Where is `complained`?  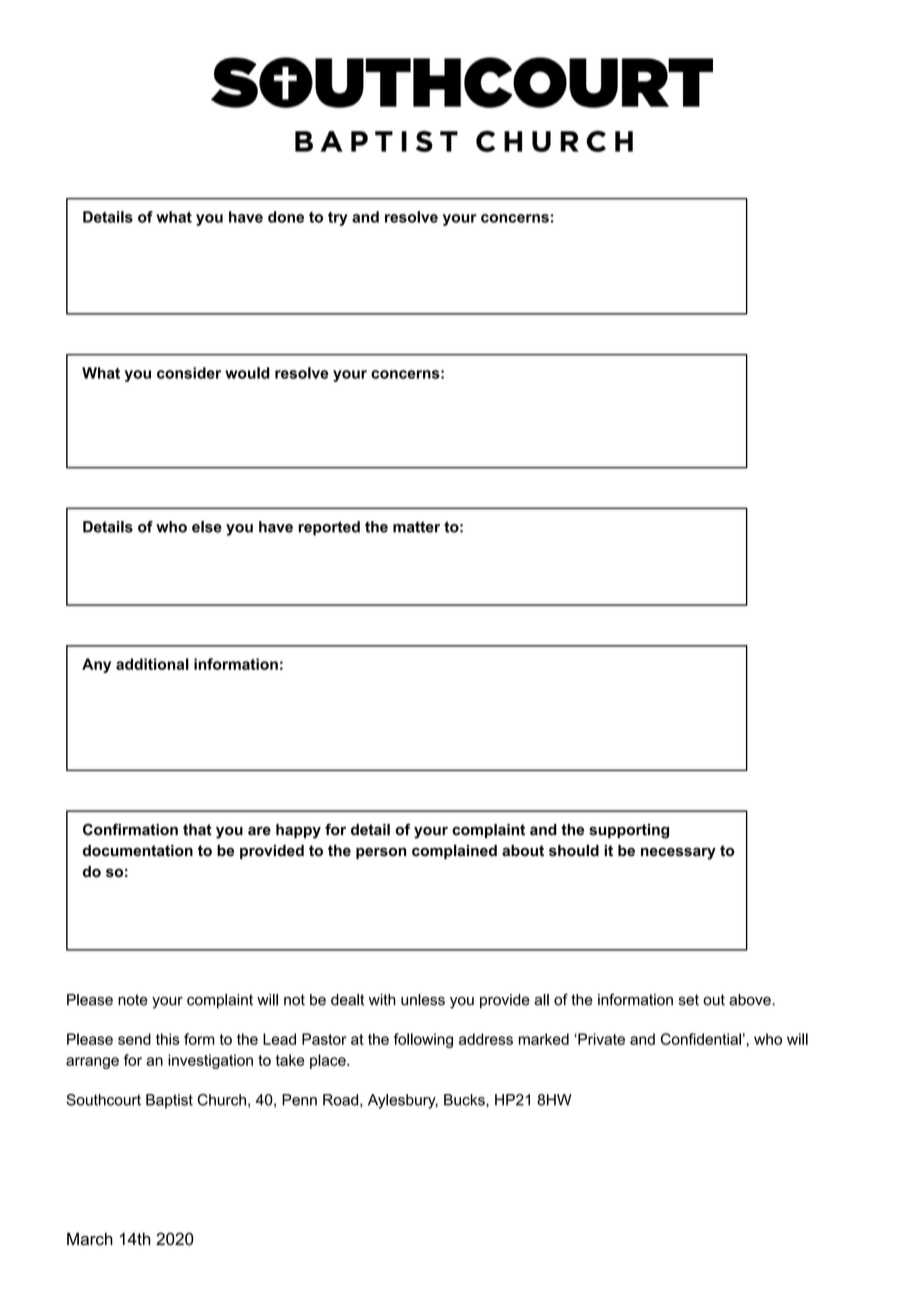
complained is located at coordinates (454, 851).
